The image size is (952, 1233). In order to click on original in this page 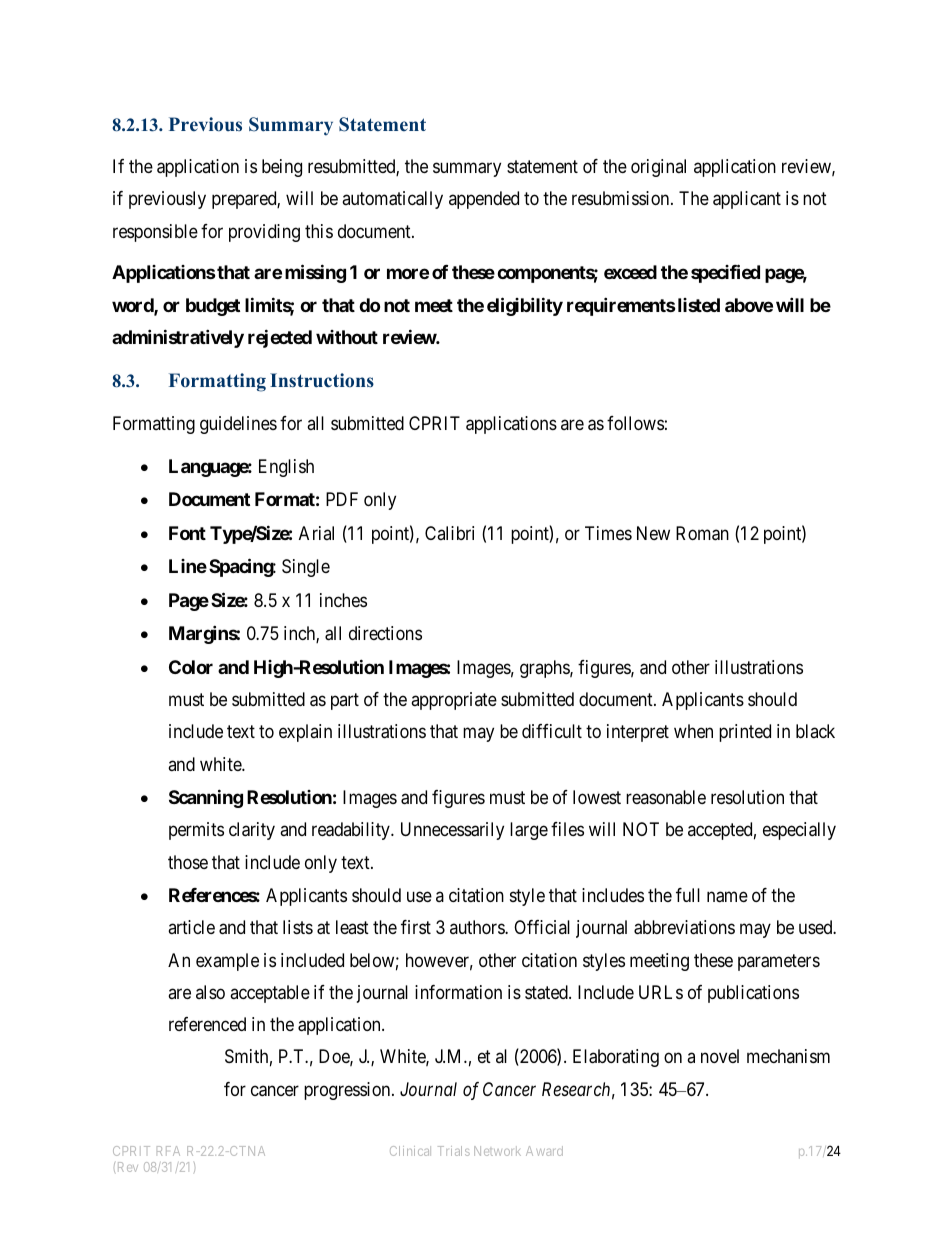, I will do `click(658, 168)`.
